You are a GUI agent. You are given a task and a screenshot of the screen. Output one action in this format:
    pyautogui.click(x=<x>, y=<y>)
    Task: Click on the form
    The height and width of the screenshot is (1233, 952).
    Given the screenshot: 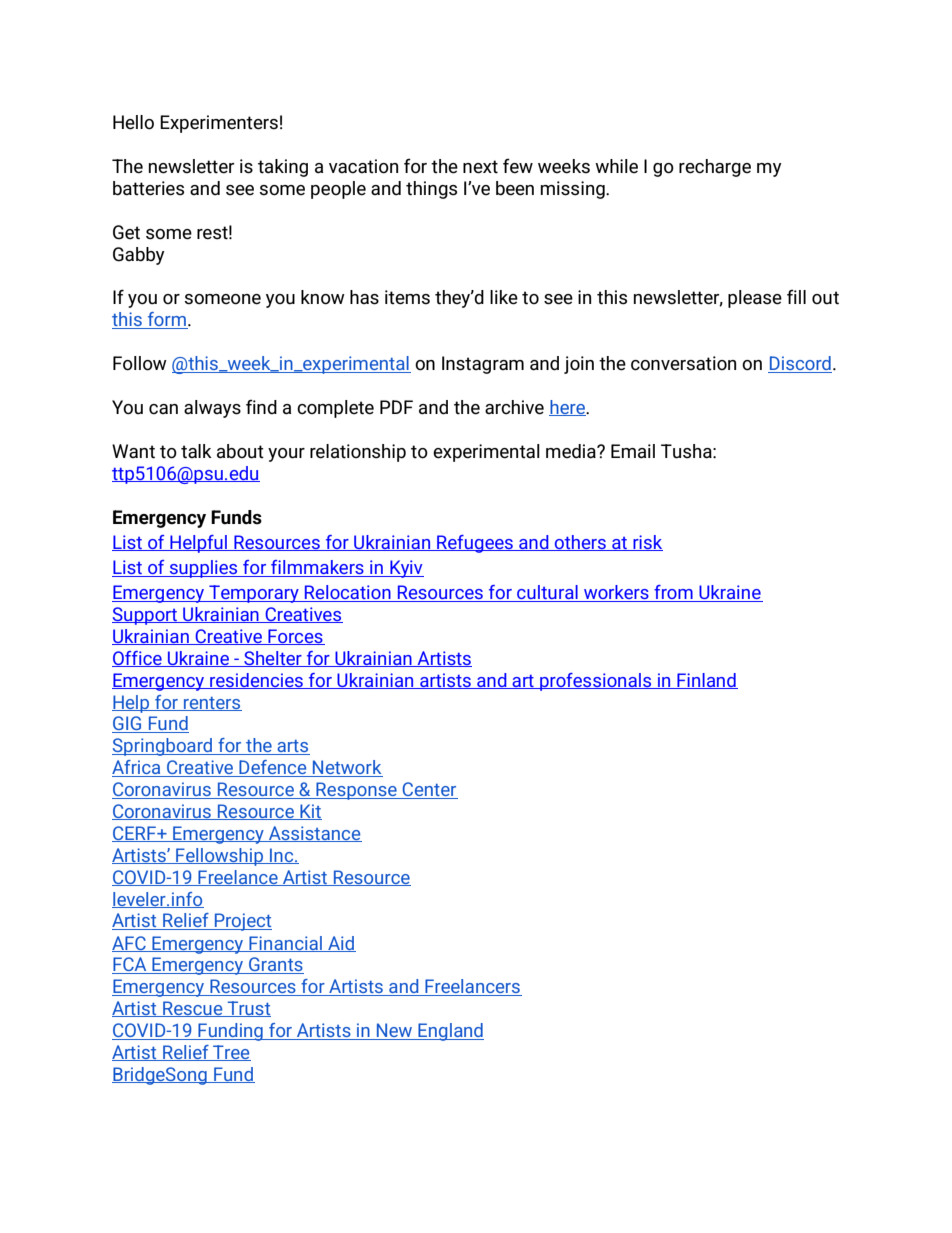 What is the action you would take?
    pyautogui.click(x=166, y=320)
